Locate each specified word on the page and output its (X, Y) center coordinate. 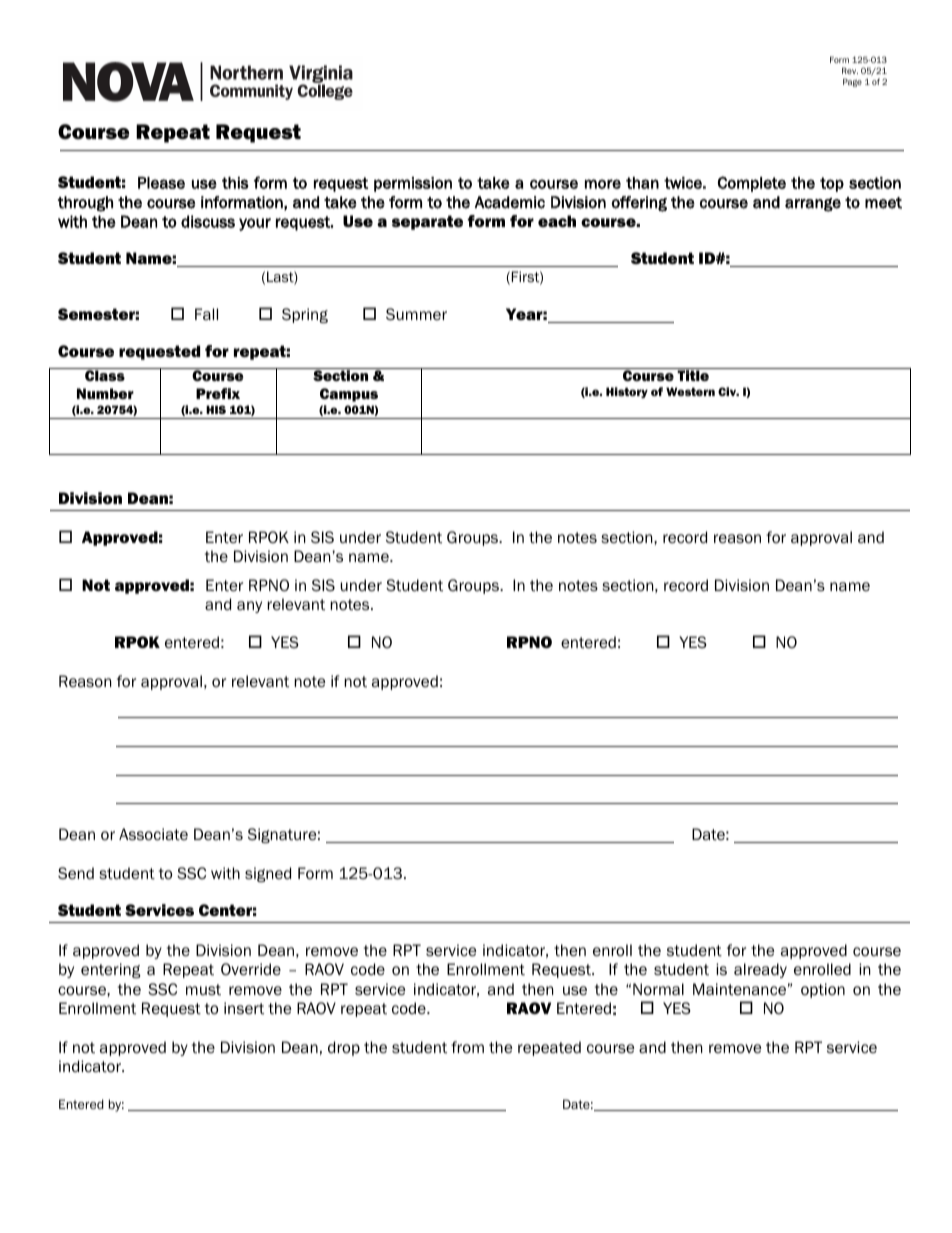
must (203, 989)
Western (690, 391)
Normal (658, 989)
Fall (206, 314)
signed (268, 874)
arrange (813, 205)
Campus (349, 395)
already (760, 970)
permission (413, 184)
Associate (153, 834)
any (249, 607)
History (627, 392)
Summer (416, 314)
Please (161, 183)
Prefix (218, 393)
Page (852, 82)
